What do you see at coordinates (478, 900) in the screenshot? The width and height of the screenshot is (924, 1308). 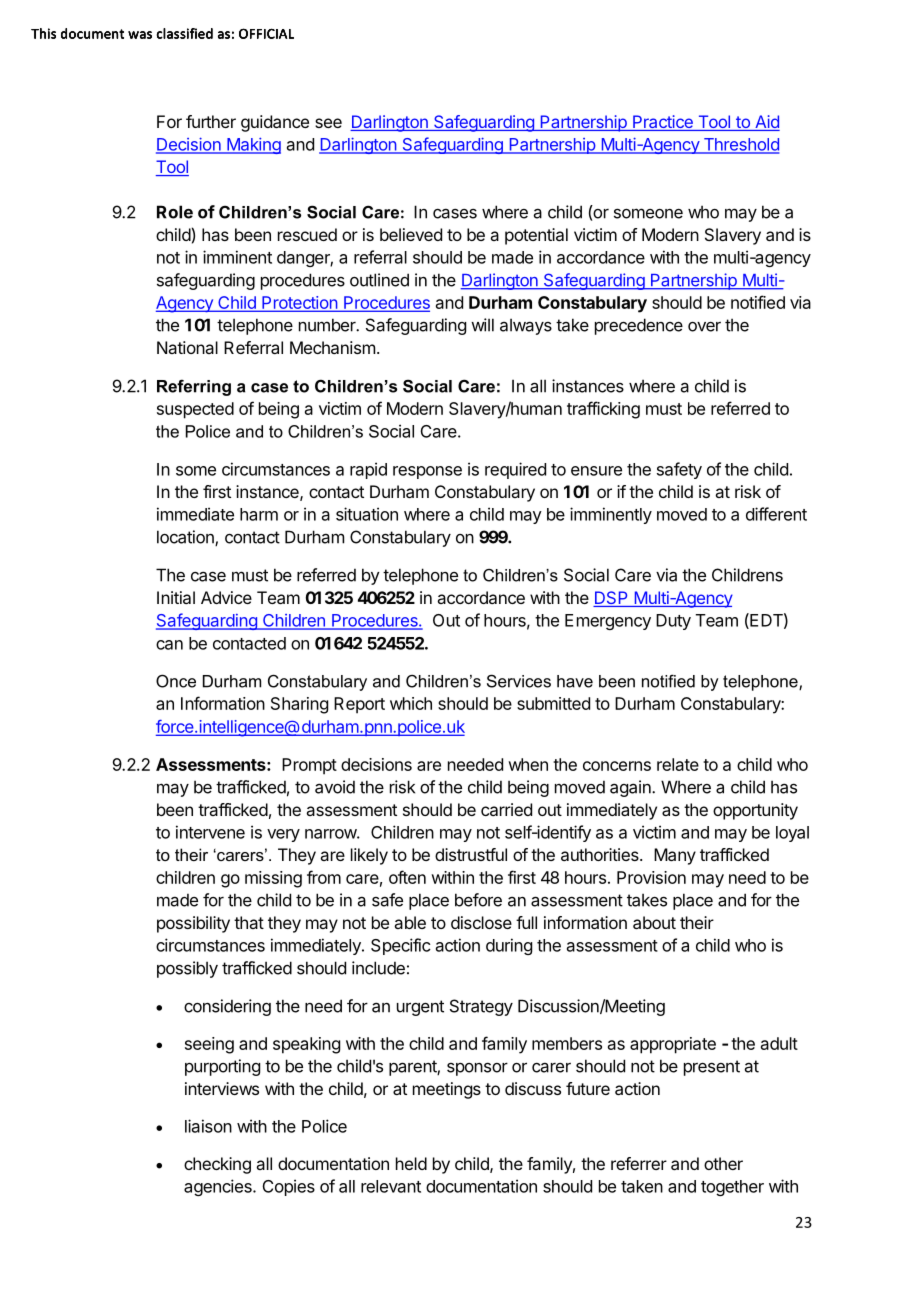 I see `before` at bounding box center [478, 900].
